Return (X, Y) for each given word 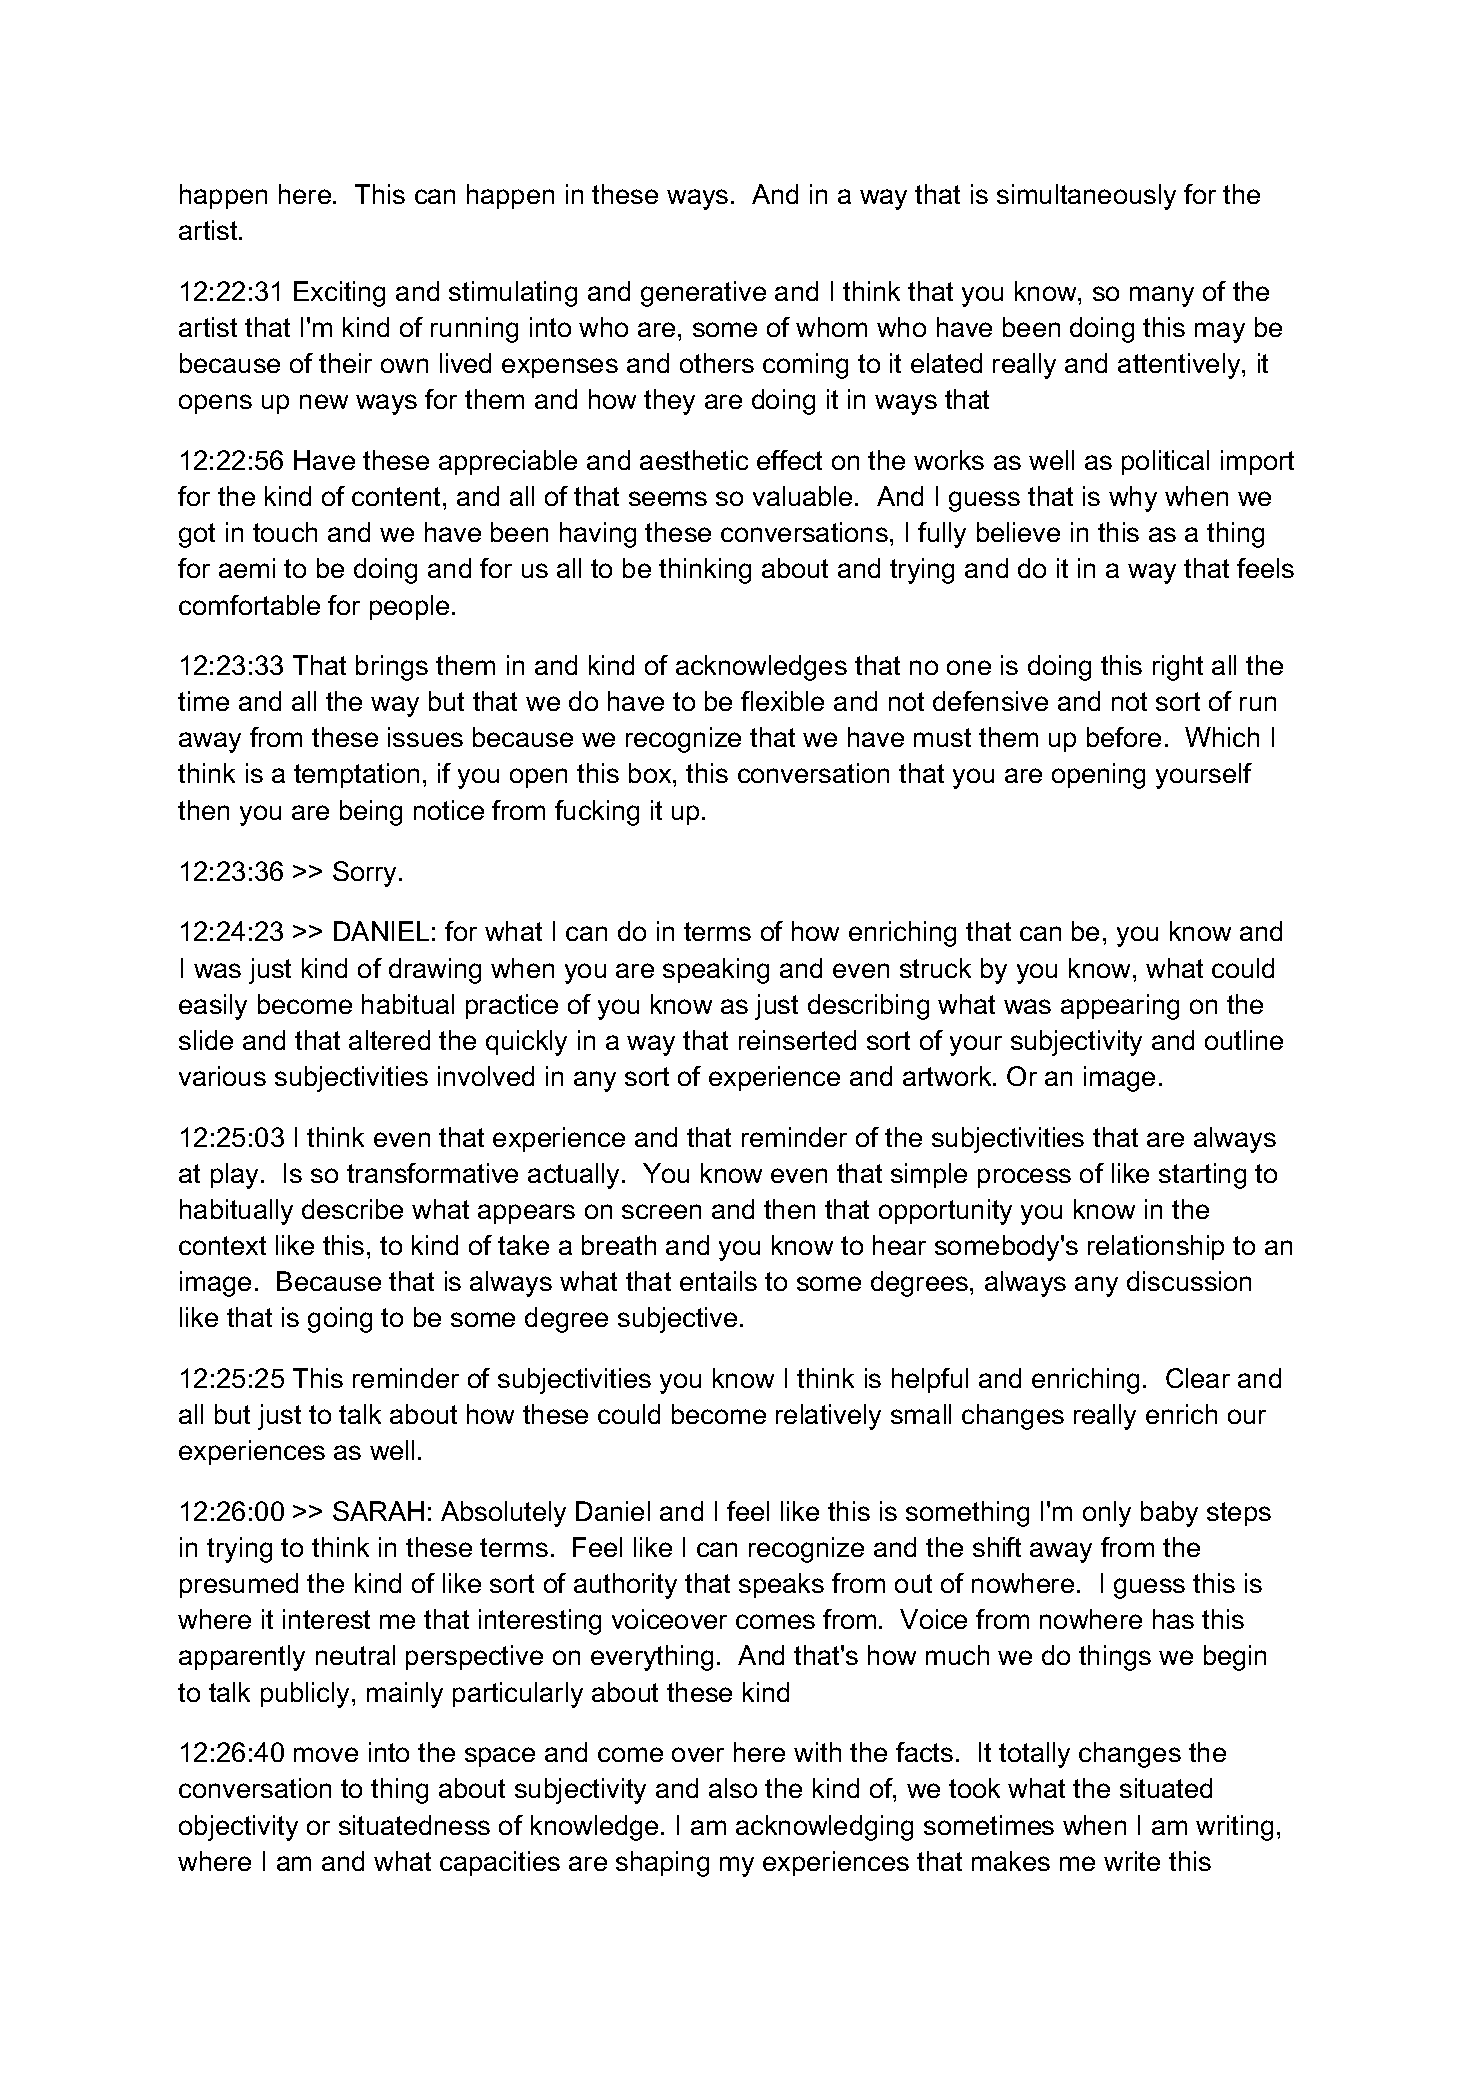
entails (718, 1281)
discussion (1189, 1281)
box (651, 773)
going (340, 1320)
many (1162, 296)
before (1124, 737)
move (326, 1754)
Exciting (339, 294)
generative (703, 294)
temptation (356, 775)
